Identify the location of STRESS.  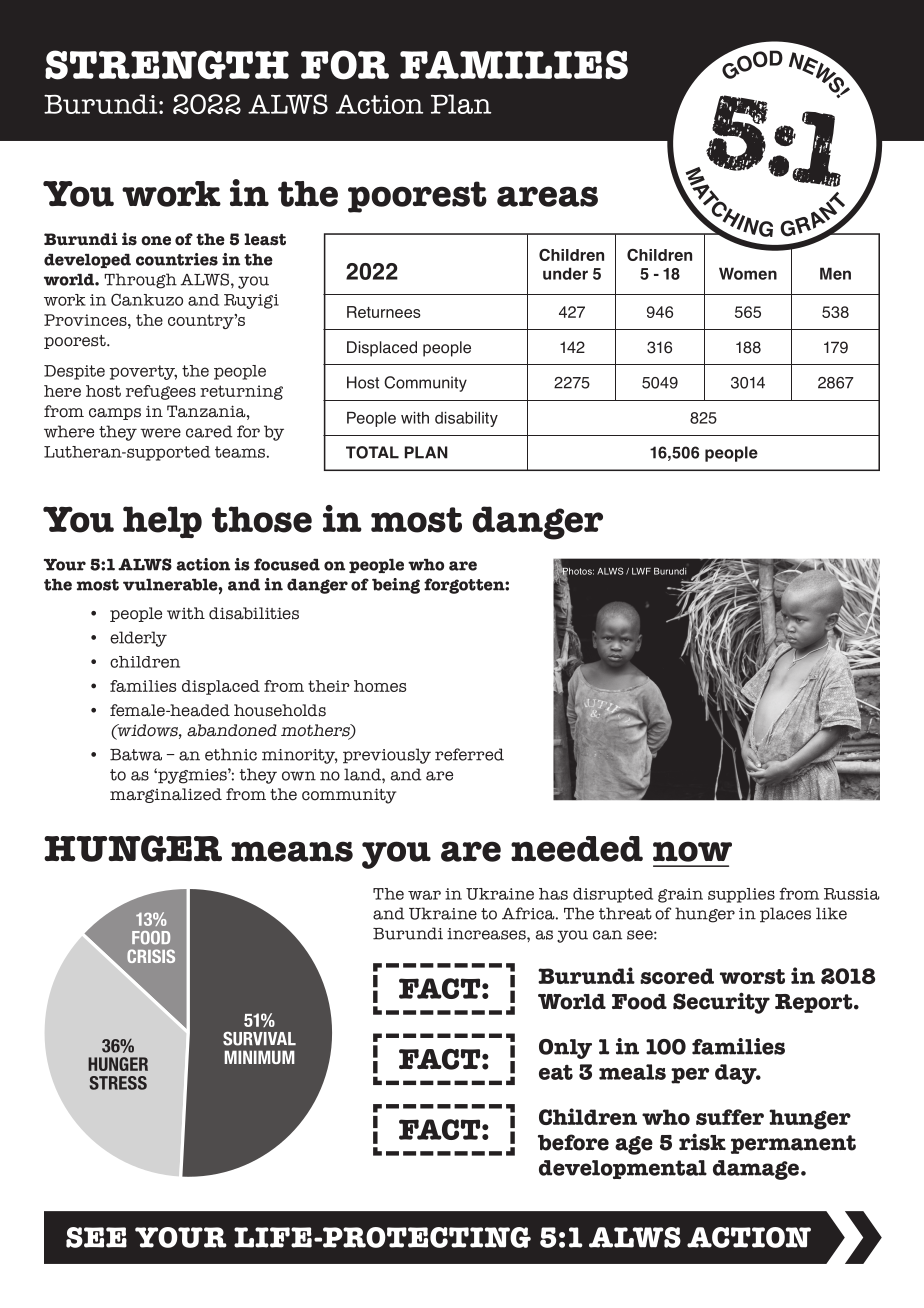
(118, 1083).
